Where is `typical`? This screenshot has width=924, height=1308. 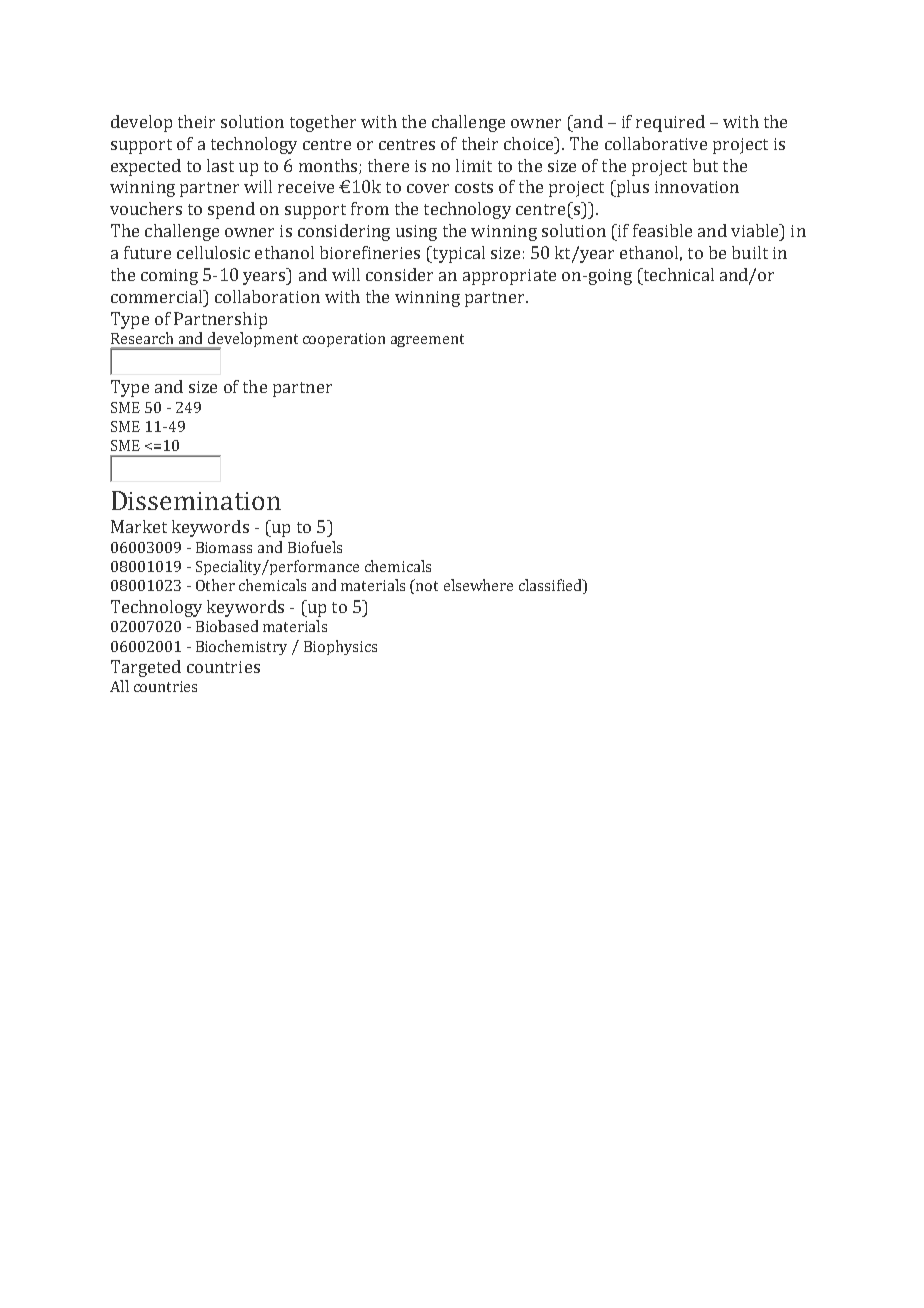 typical is located at coordinates (457, 254).
